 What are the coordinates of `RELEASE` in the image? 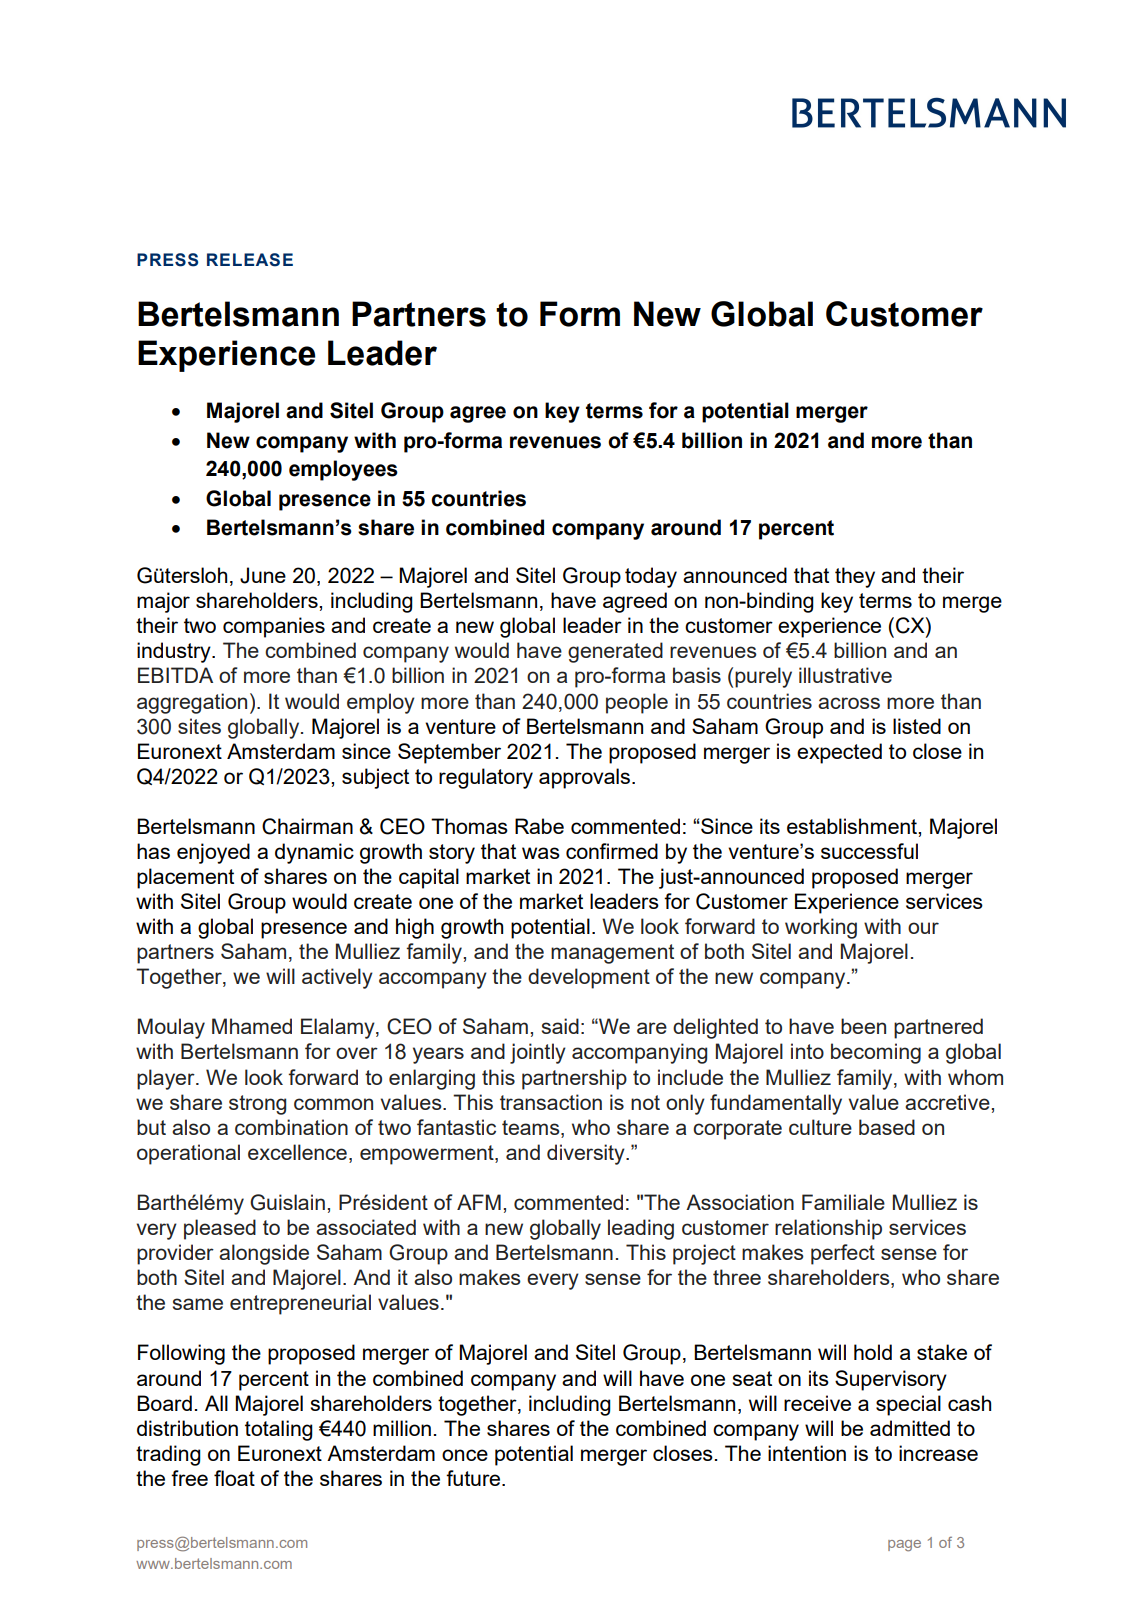 It's located at (250, 260).
